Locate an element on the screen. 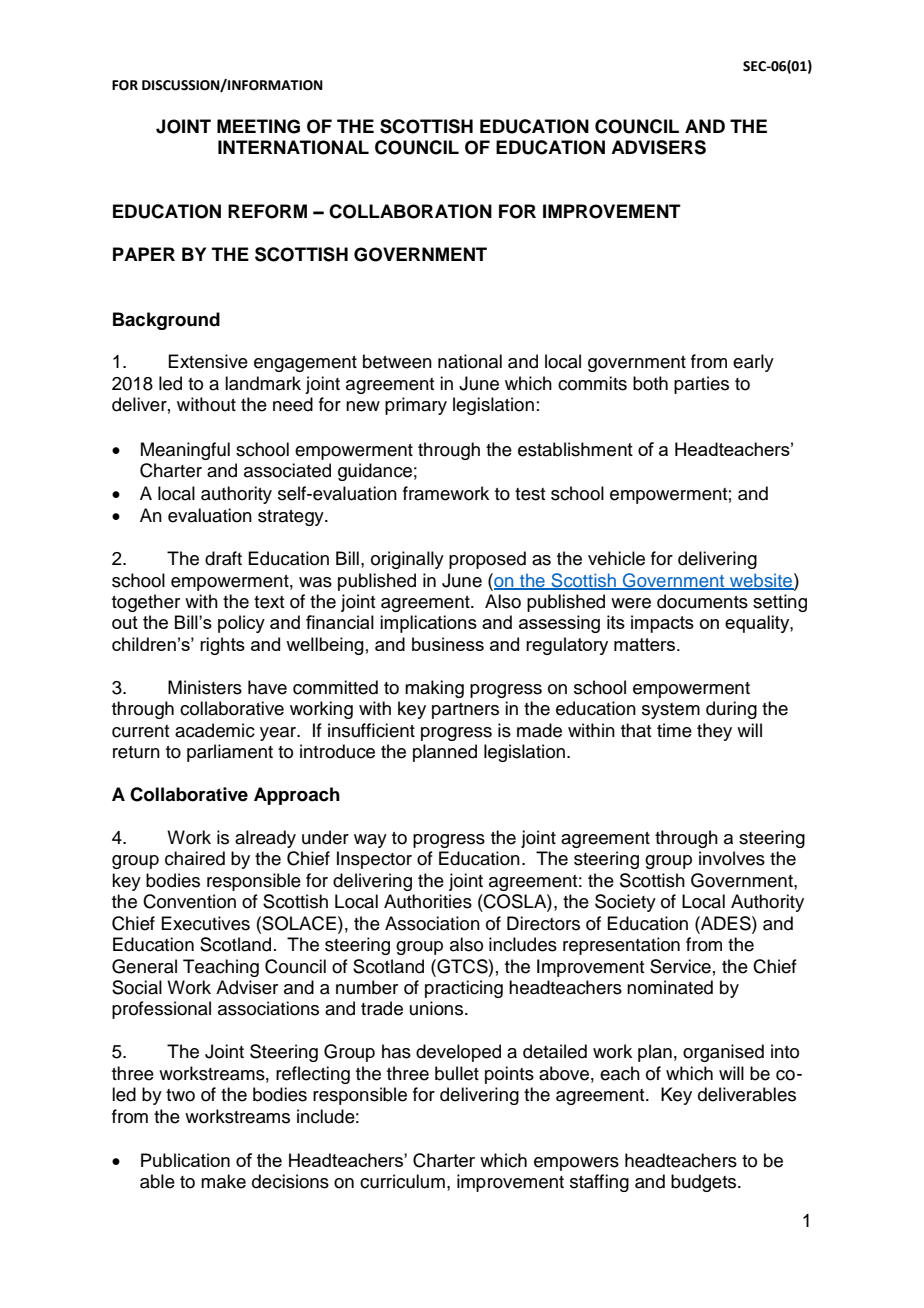 This screenshot has width=924, height=1308. Extensive is located at coordinates (208, 361).
